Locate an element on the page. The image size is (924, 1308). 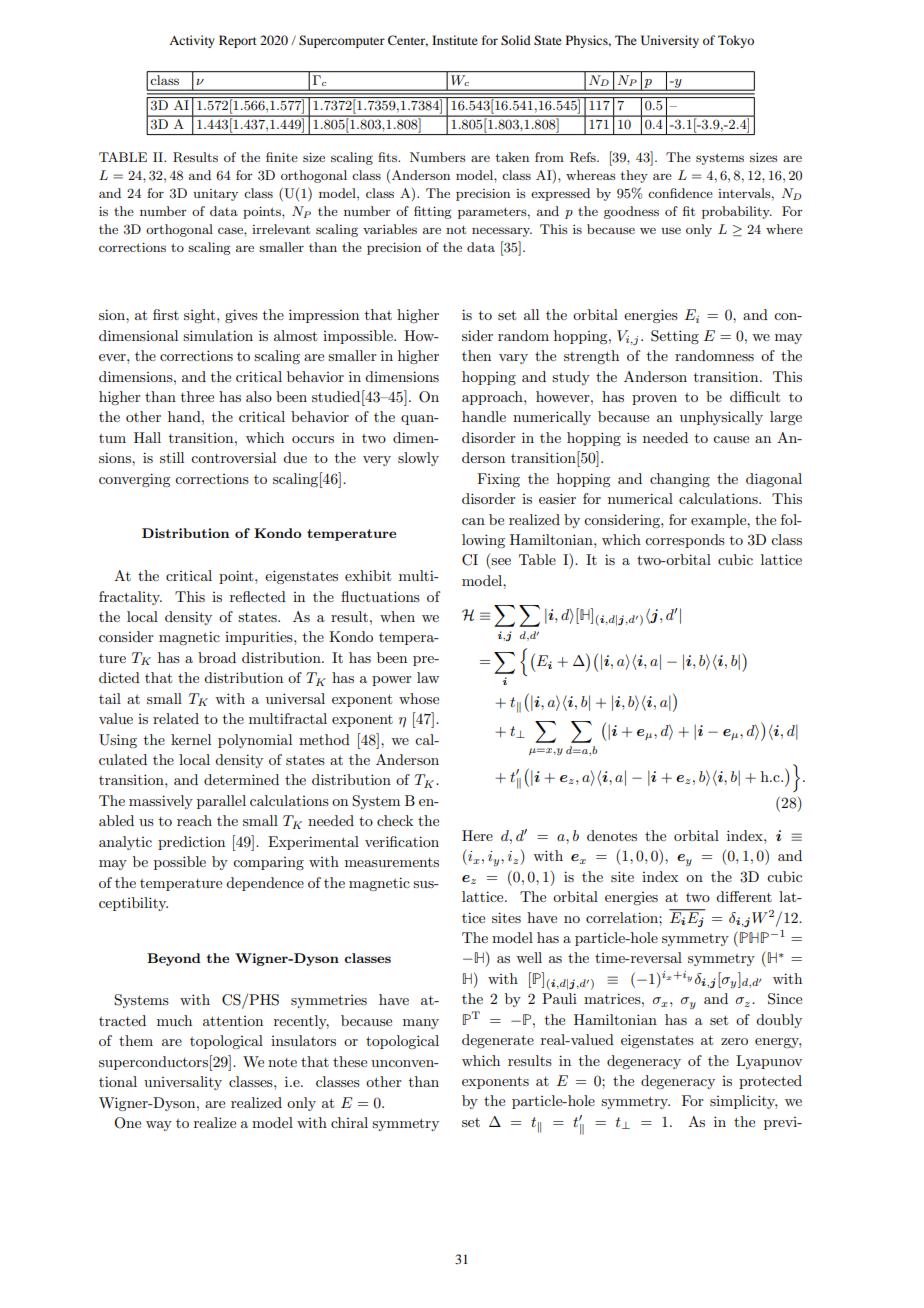
way is located at coordinates (159, 1126).
